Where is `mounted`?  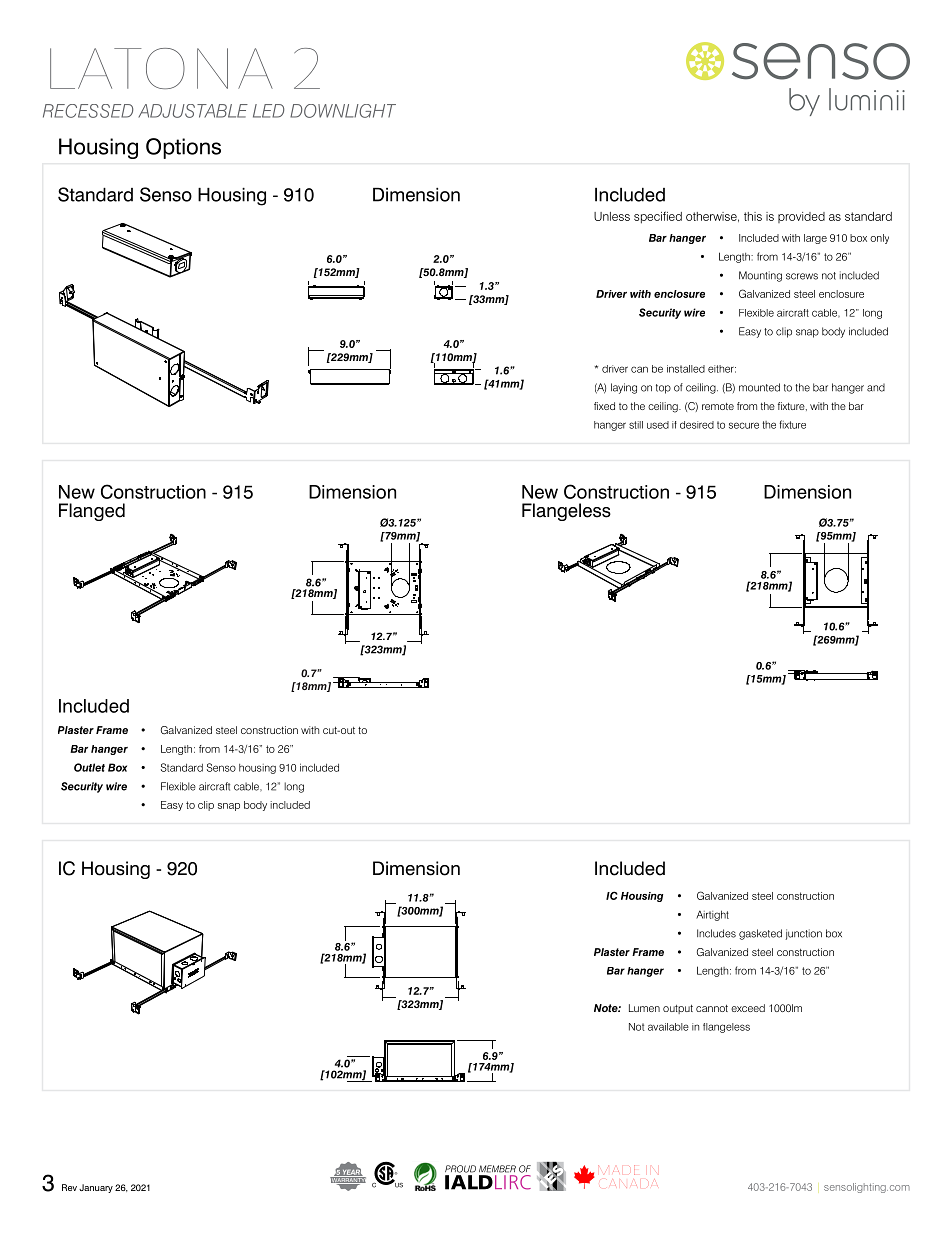 mounted is located at coordinates (759, 387).
